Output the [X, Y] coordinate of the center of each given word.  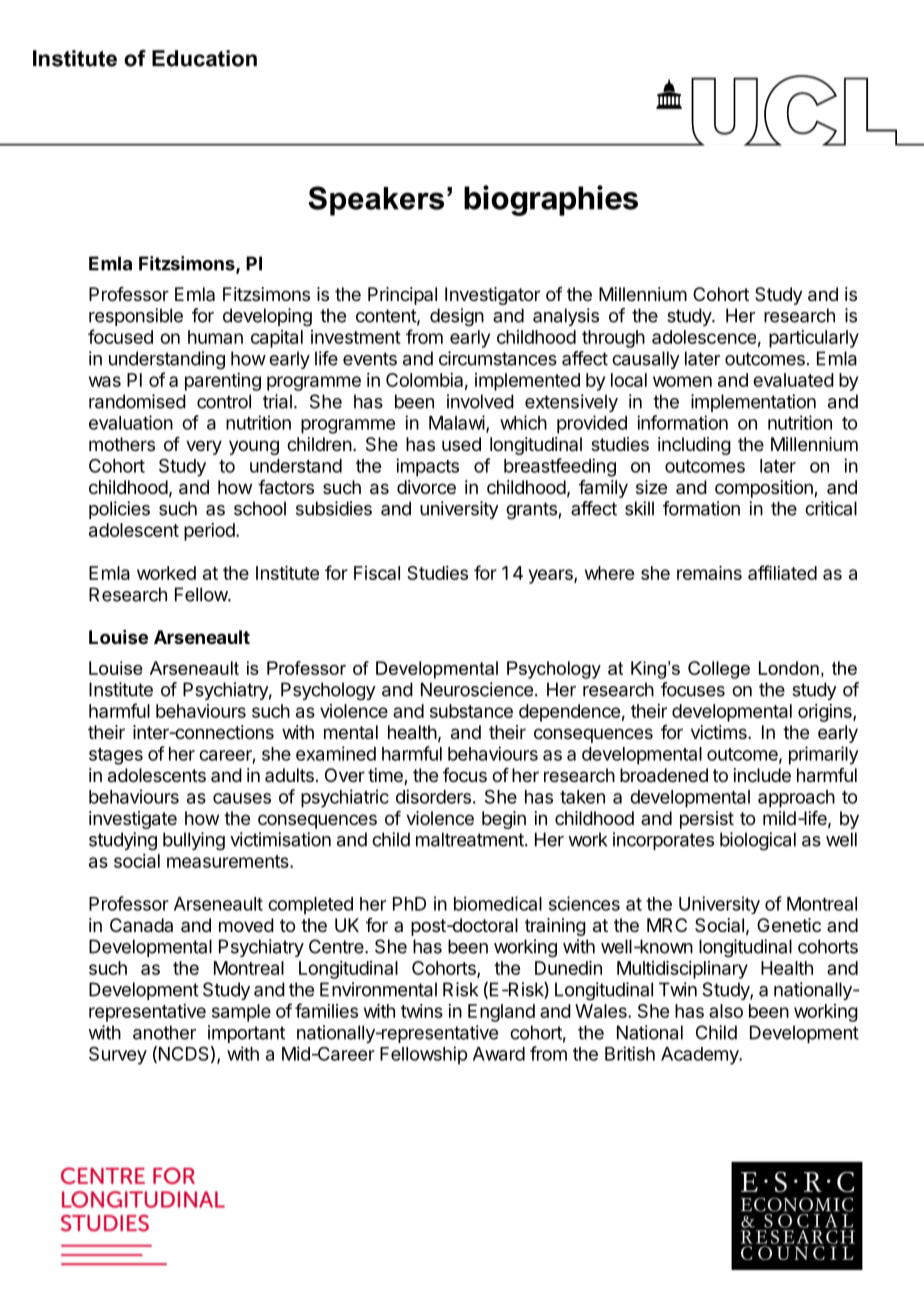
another [164, 1032]
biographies [551, 200]
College [719, 670]
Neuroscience [477, 689]
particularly [814, 339]
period [210, 532]
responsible [136, 317]
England [501, 1013]
